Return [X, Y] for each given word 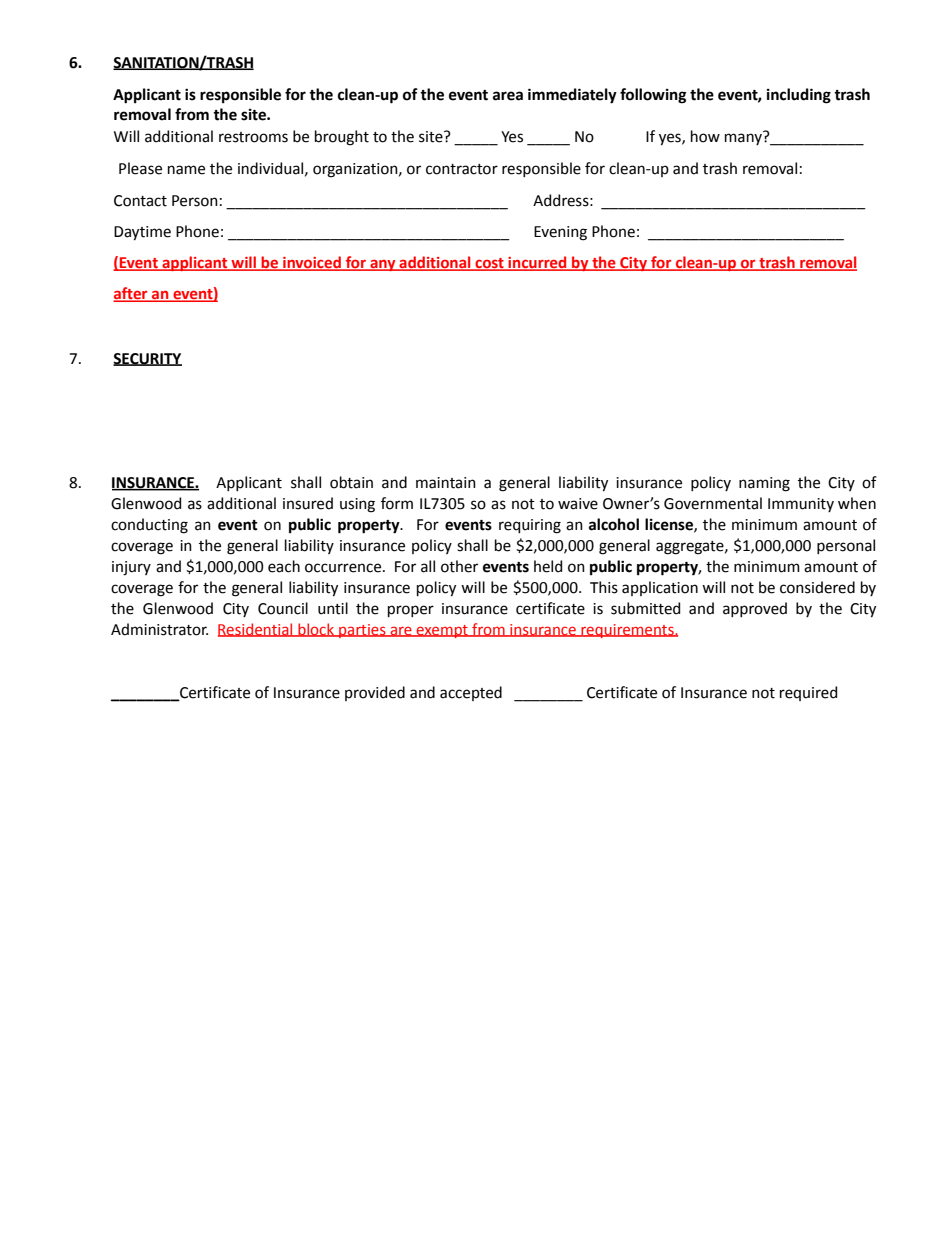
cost [489, 264]
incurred [537, 263]
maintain [446, 483]
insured [308, 503]
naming [764, 484]
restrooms [253, 137]
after [131, 294]
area [508, 96]
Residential [256, 630]
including [799, 96]
